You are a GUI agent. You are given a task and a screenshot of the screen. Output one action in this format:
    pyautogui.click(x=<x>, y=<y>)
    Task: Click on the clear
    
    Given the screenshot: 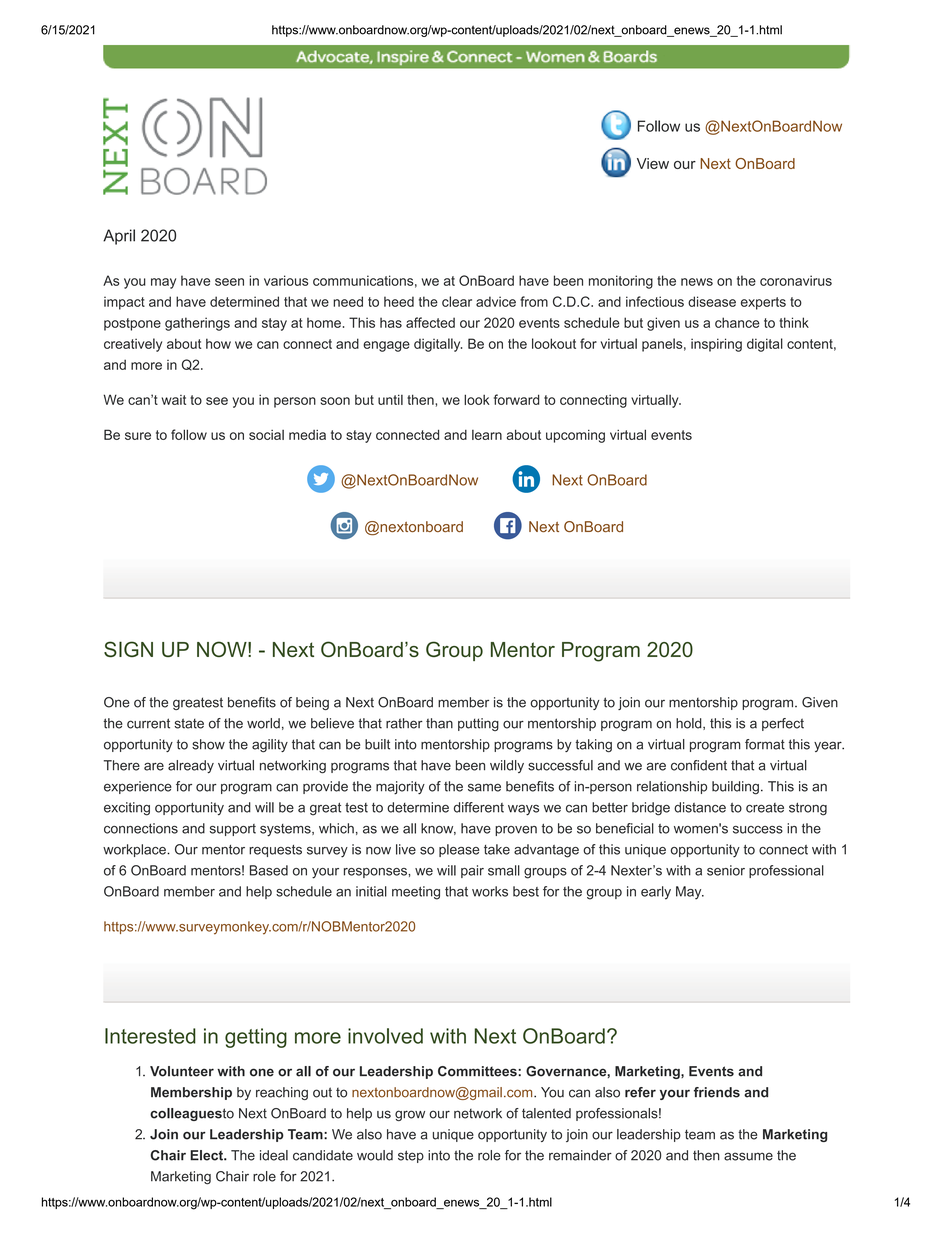 What is the action you would take?
    pyautogui.click(x=457, y=301)
